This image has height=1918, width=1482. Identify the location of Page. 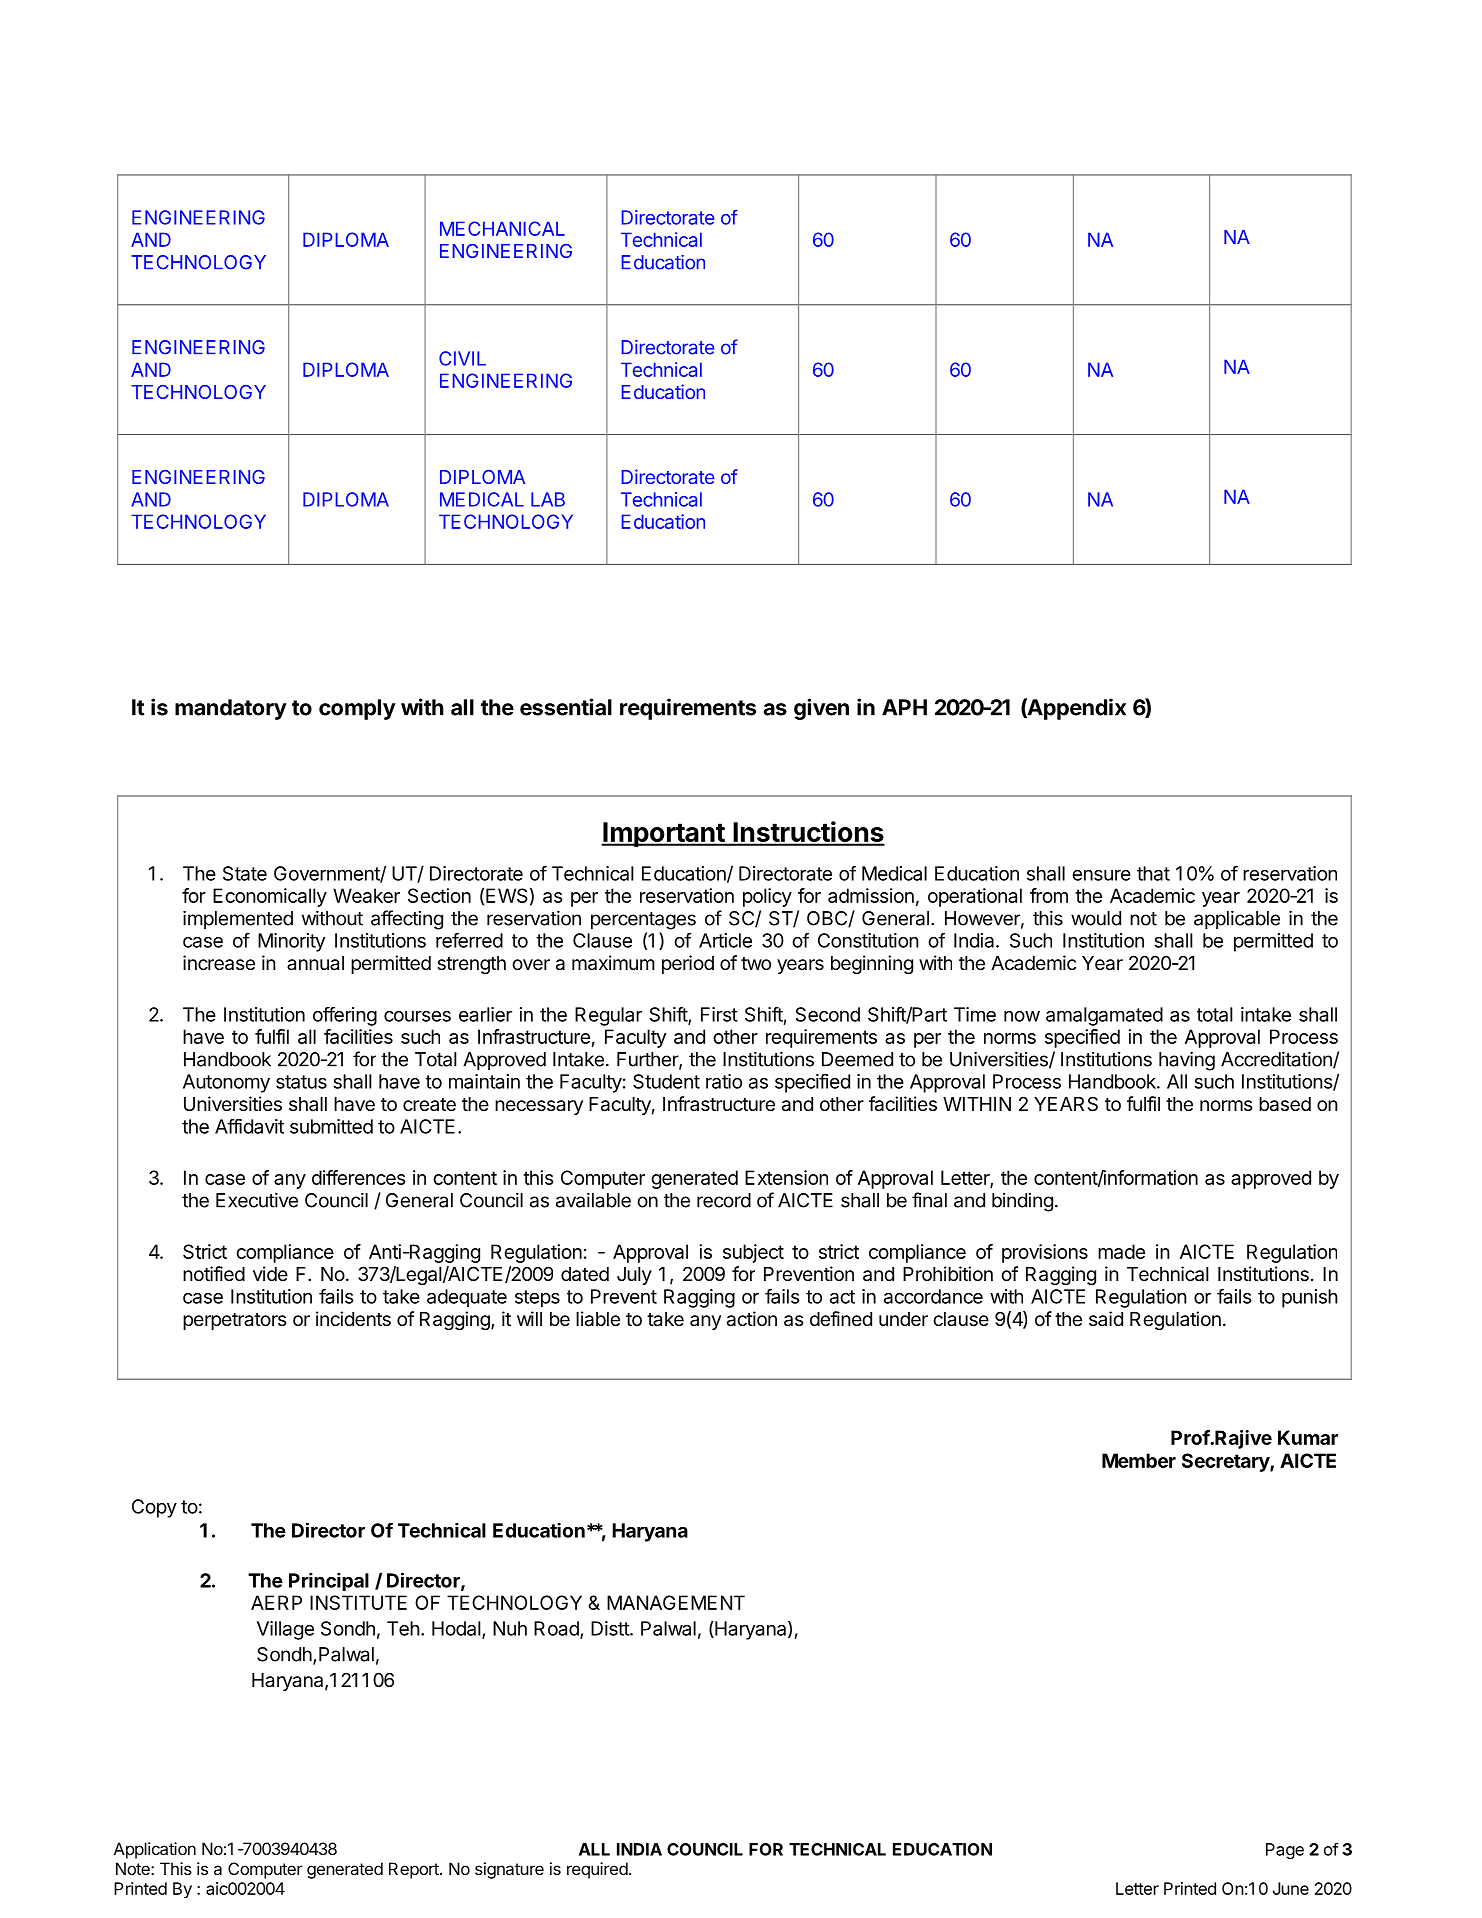
(1285, 1851).
